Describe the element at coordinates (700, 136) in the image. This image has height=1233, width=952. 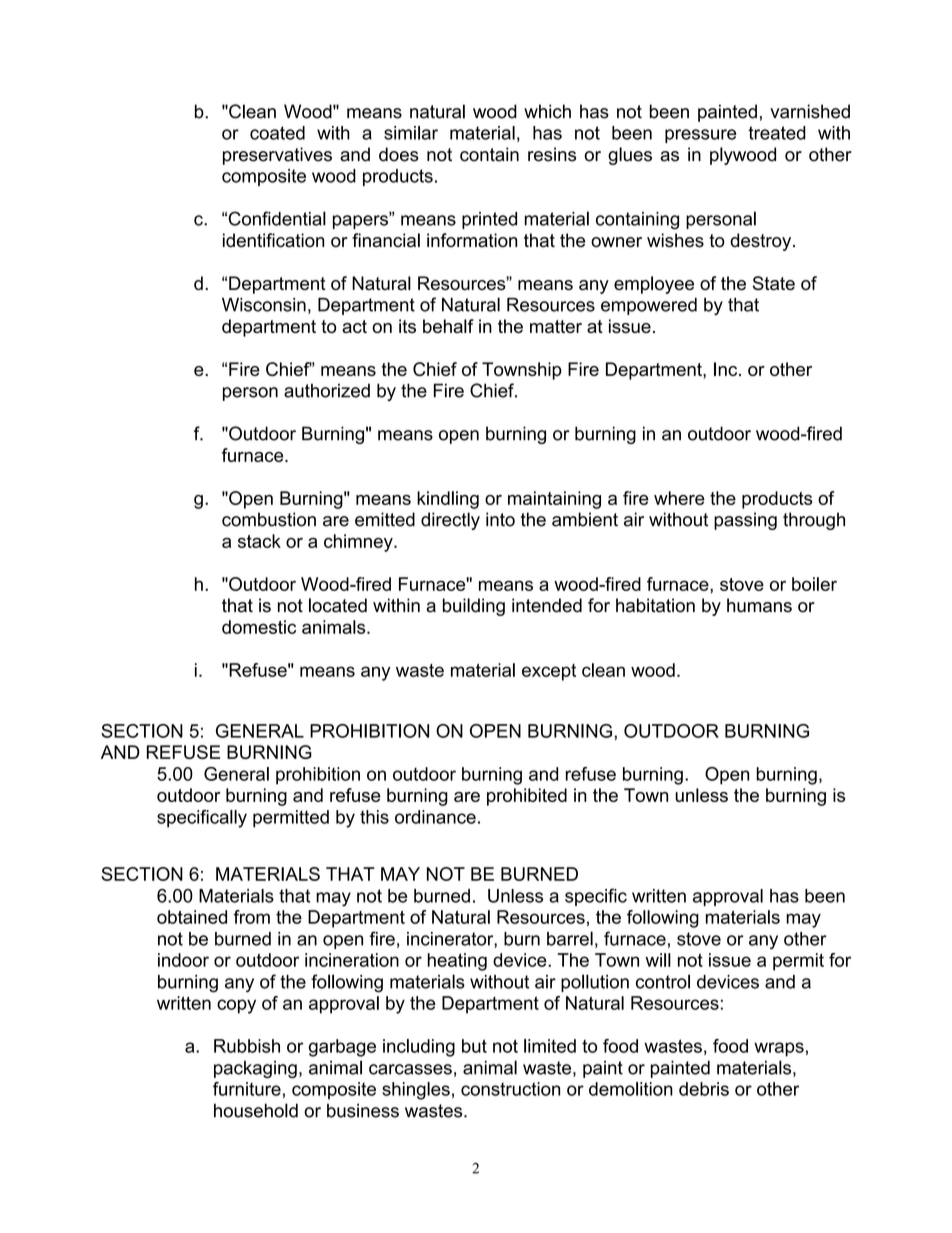
I see `pressure` at that location.
